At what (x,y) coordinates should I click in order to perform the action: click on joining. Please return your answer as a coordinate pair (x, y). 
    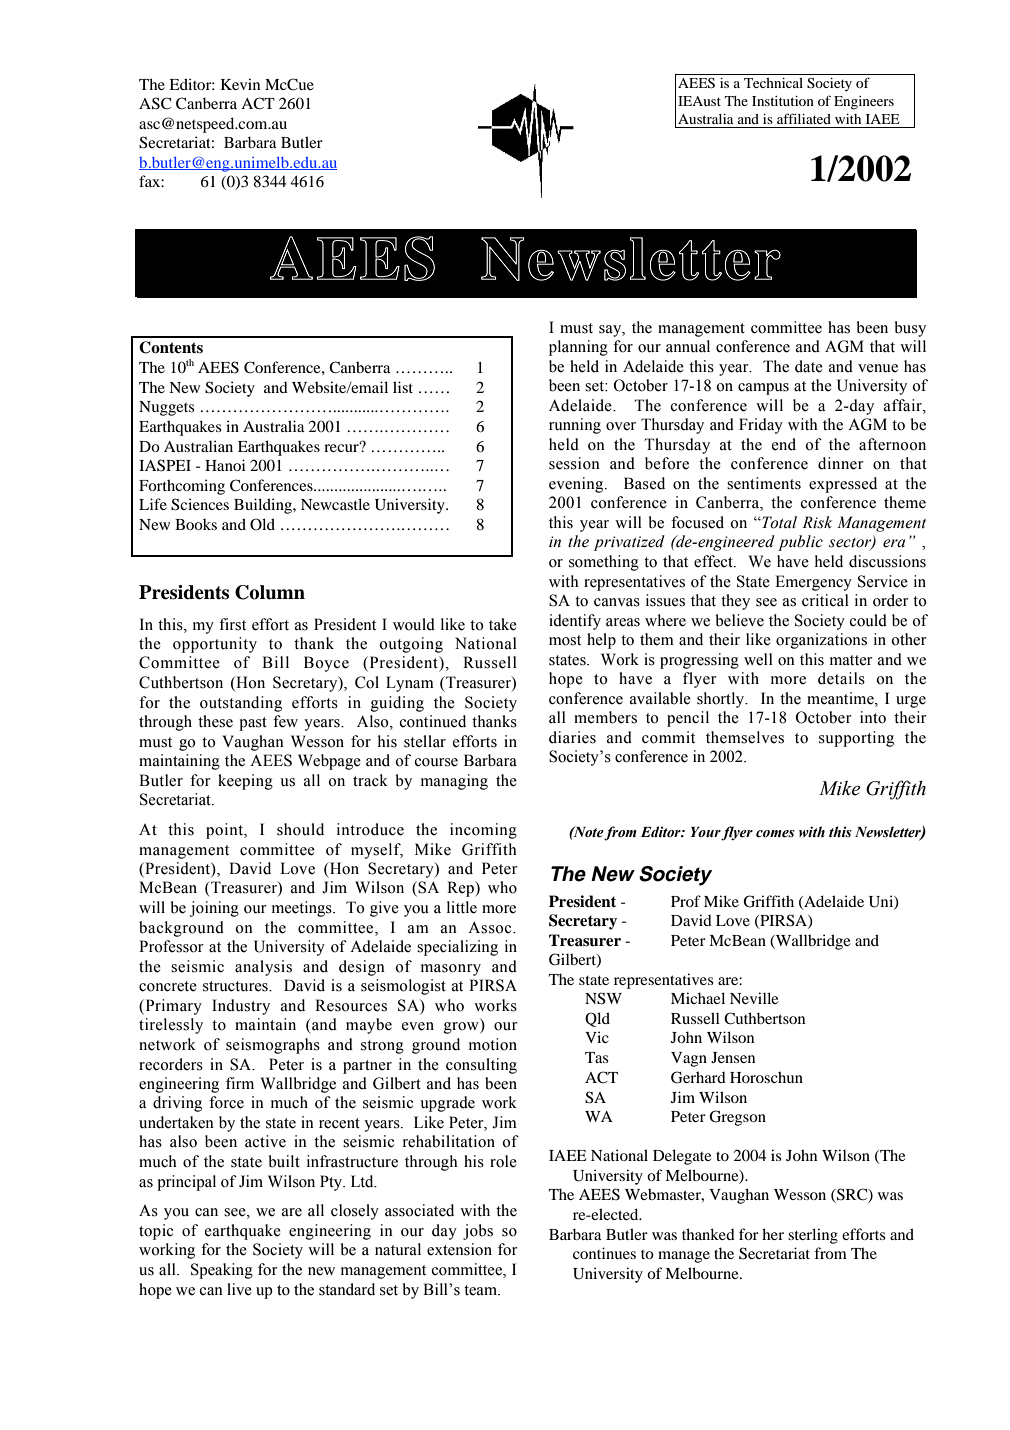
    Looking at the image, I should click on (214, 909).
